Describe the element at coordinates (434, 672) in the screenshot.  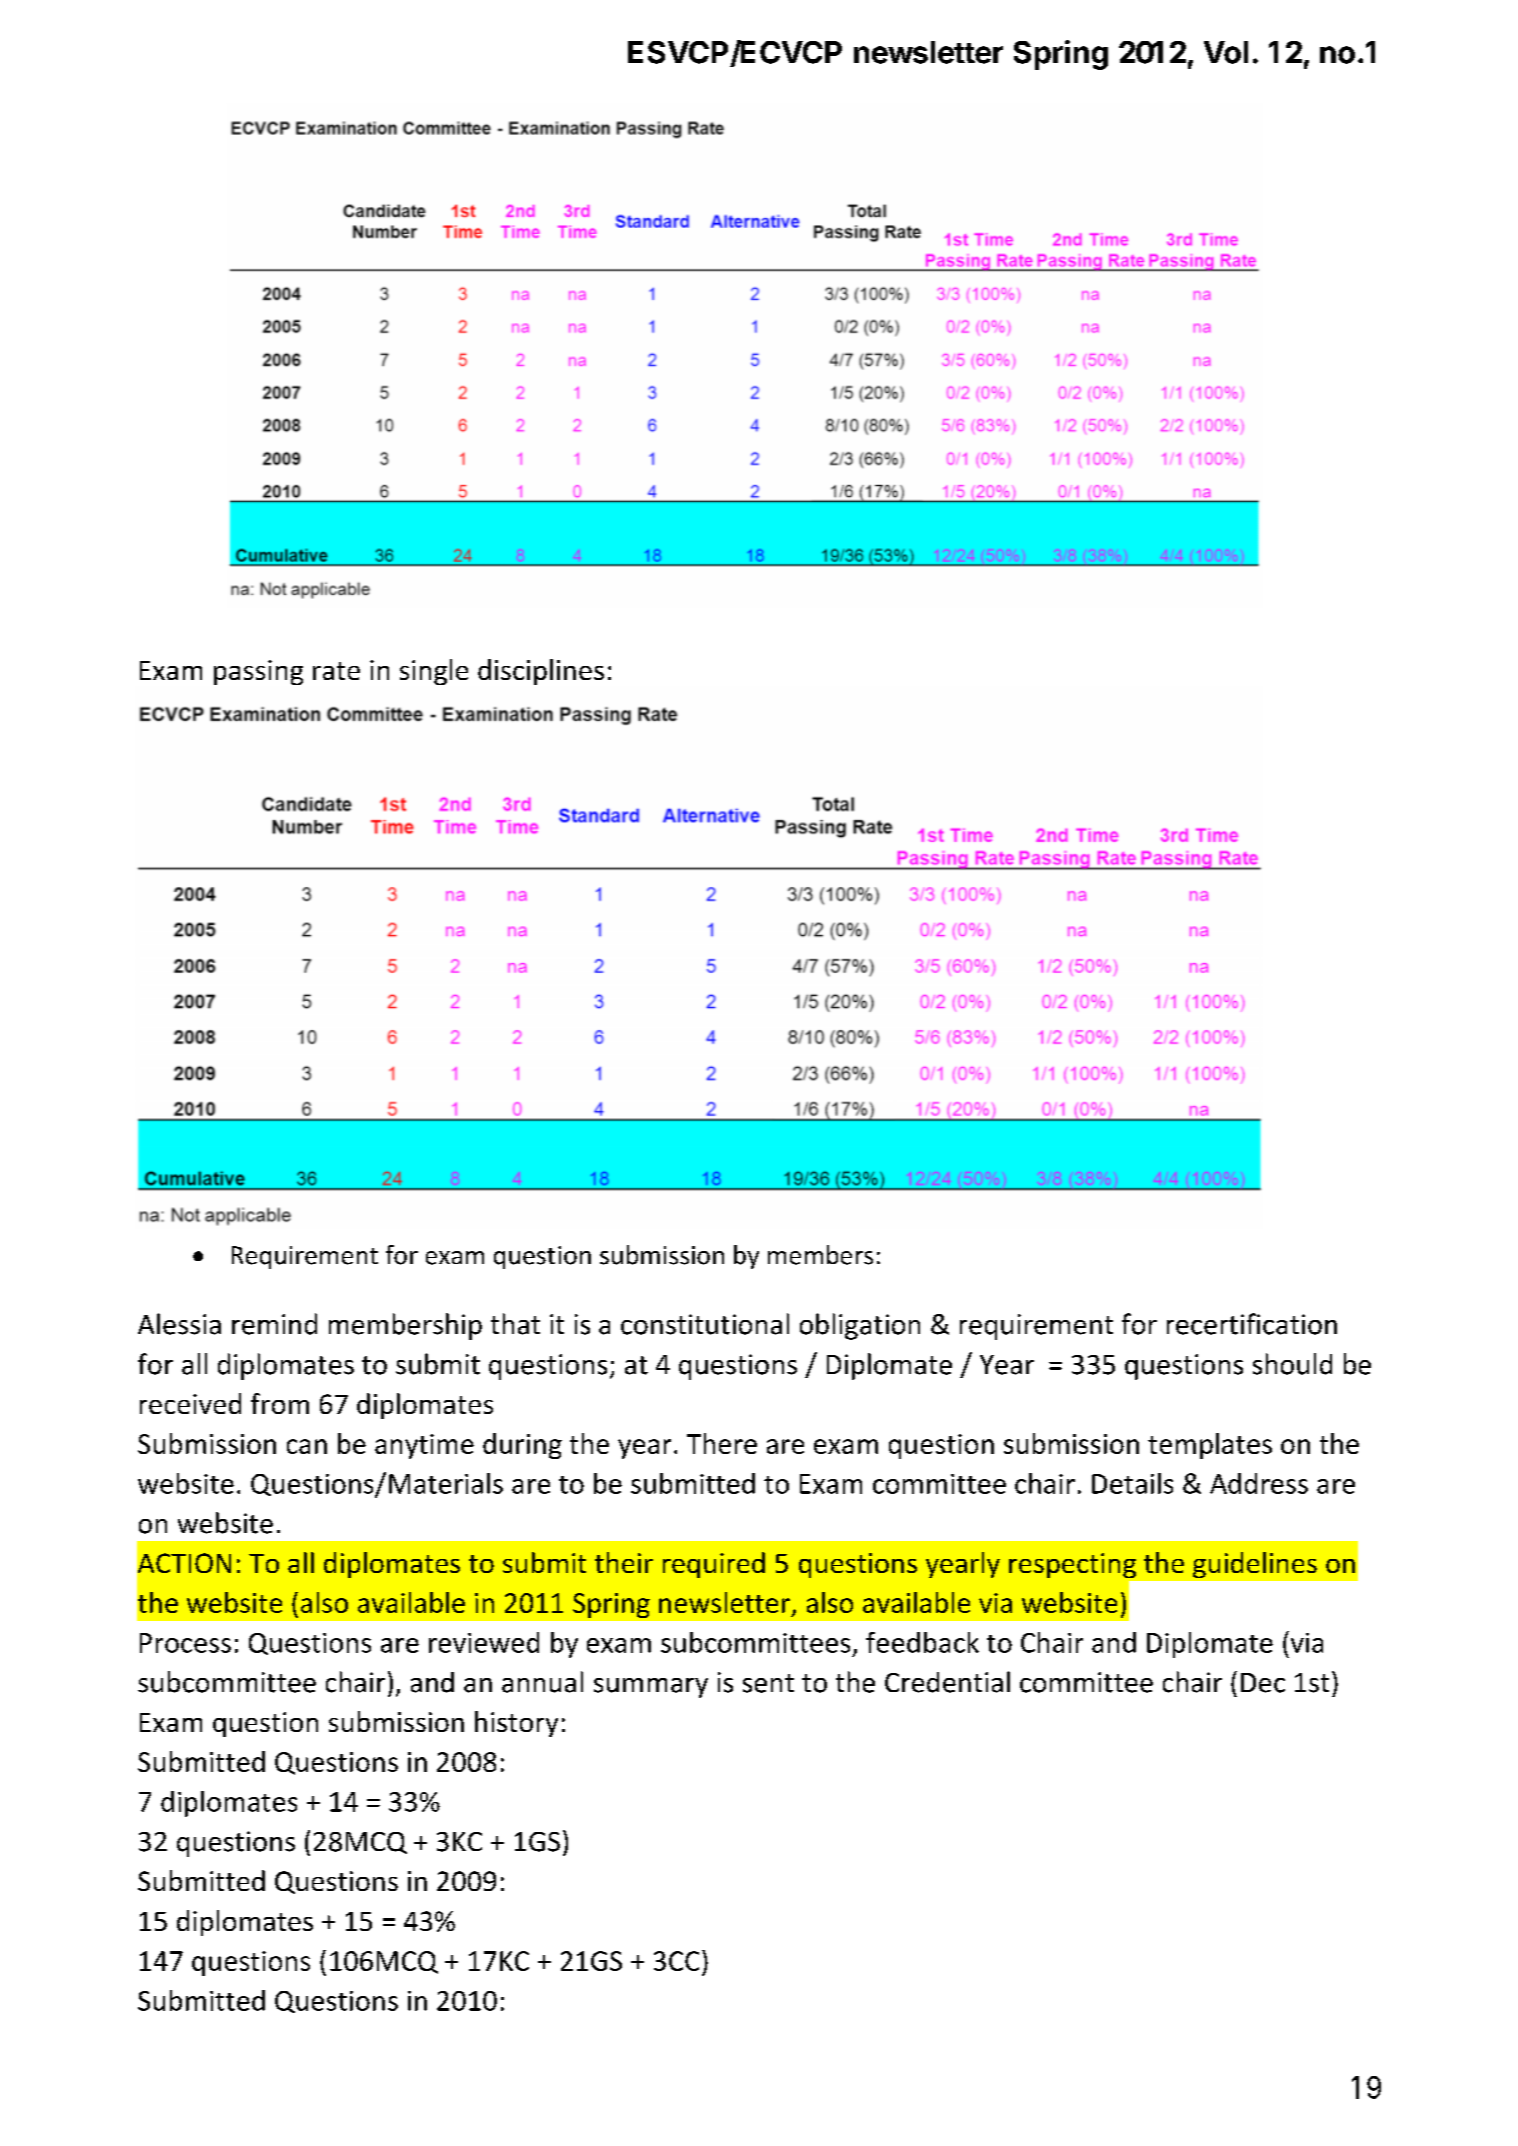
I see `single` at that location.
